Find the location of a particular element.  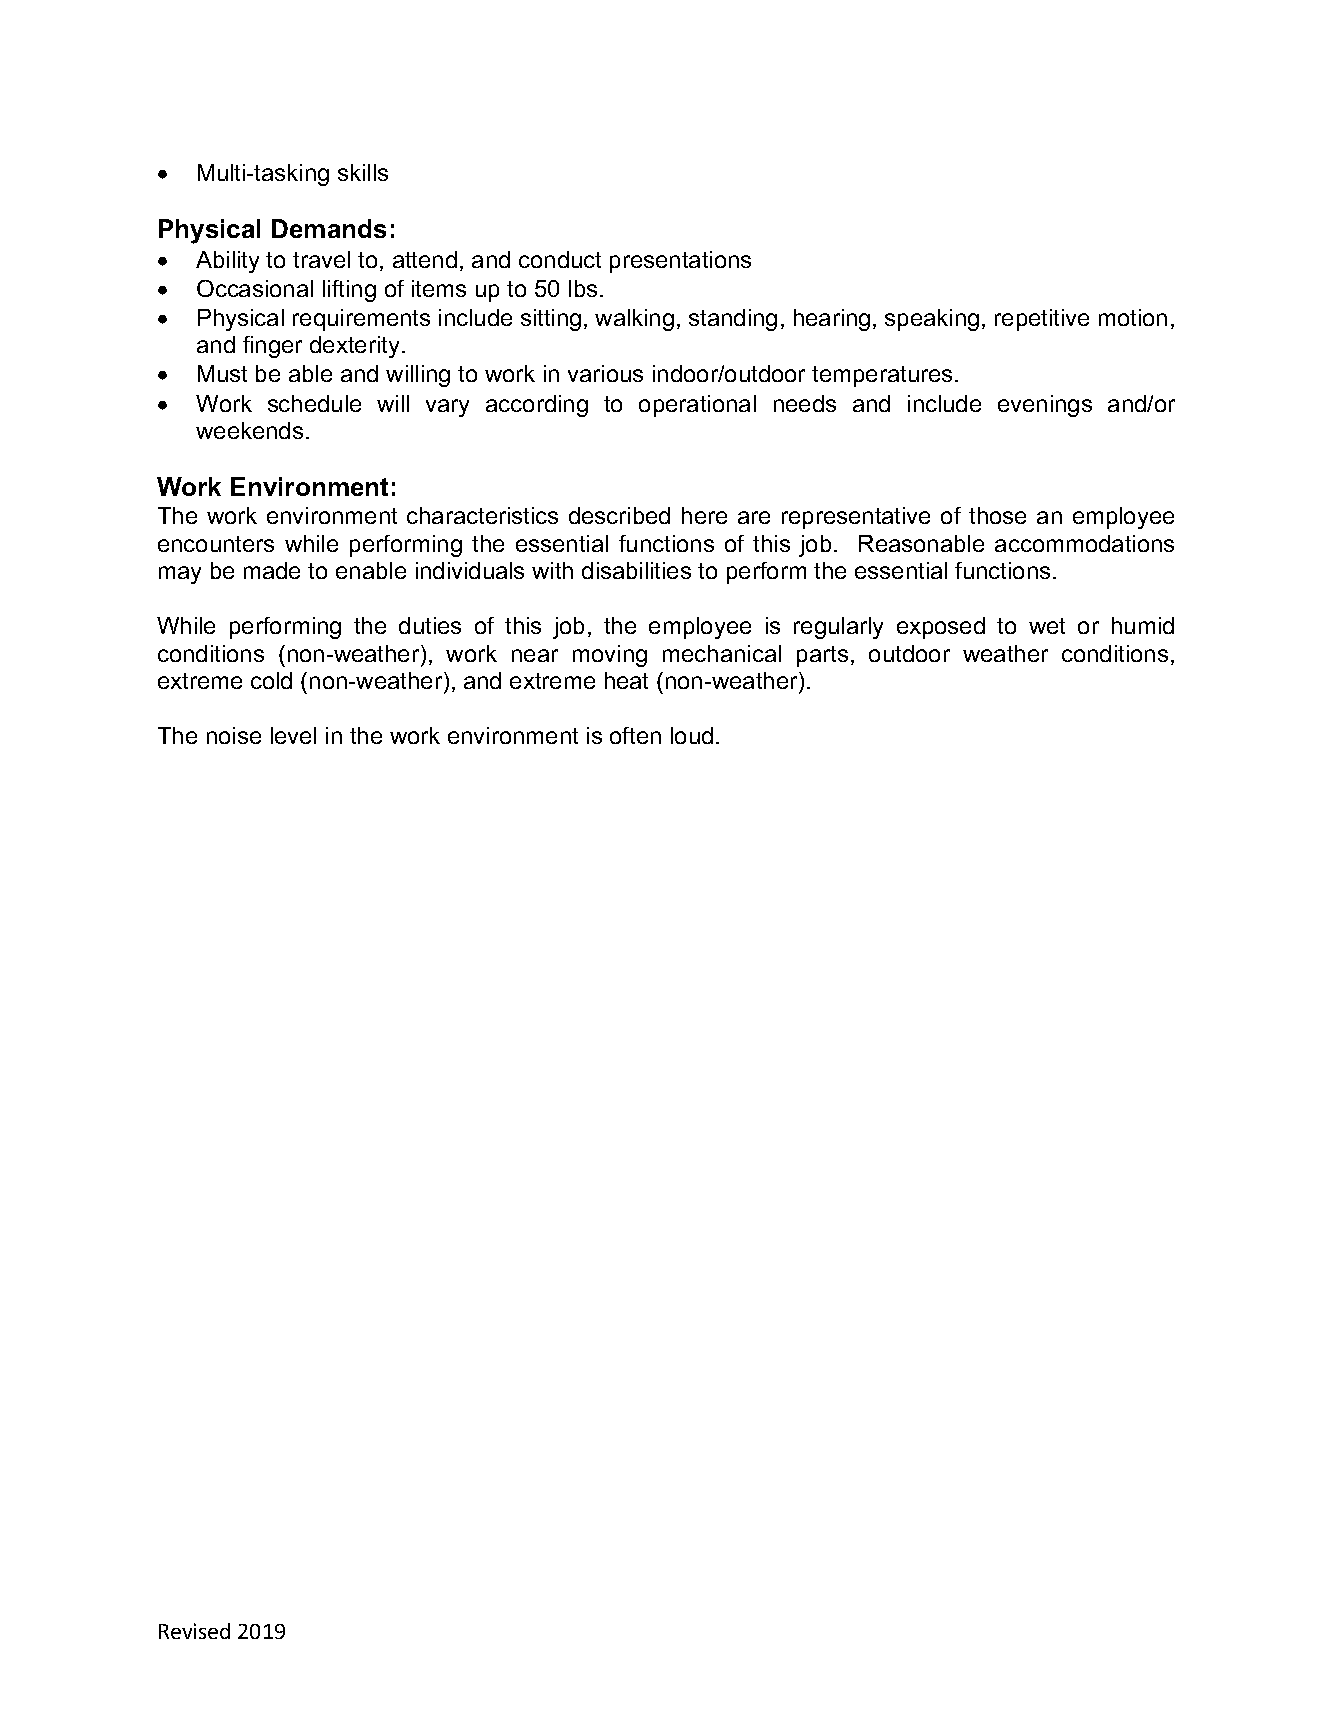

Revised is located at coordinates (194, 1631).
